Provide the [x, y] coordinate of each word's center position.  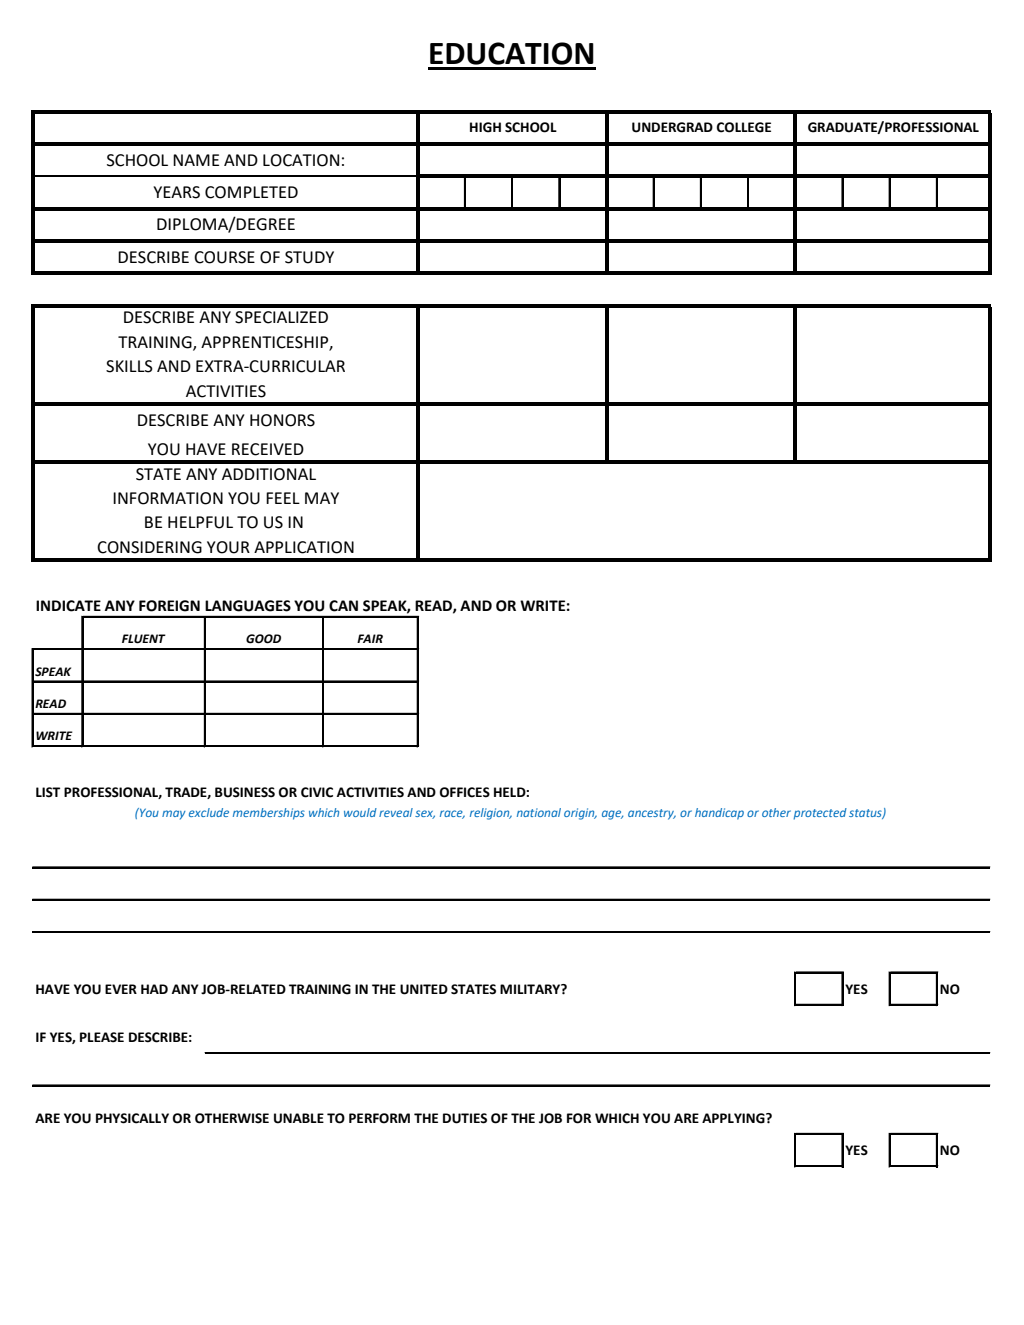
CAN [343, 606]
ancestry [652, 814]
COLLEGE [743, 127]
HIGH [485, 127]
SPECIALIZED [281, 317]
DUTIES [465, 1118]
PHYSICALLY [132, 1118]
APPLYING [734, 1118]
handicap [719, 814]
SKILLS [129, 366]
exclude [209, 812]
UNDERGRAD [672, 127]
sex [425, 814]
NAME [196, 160]
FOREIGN [169, 606]
